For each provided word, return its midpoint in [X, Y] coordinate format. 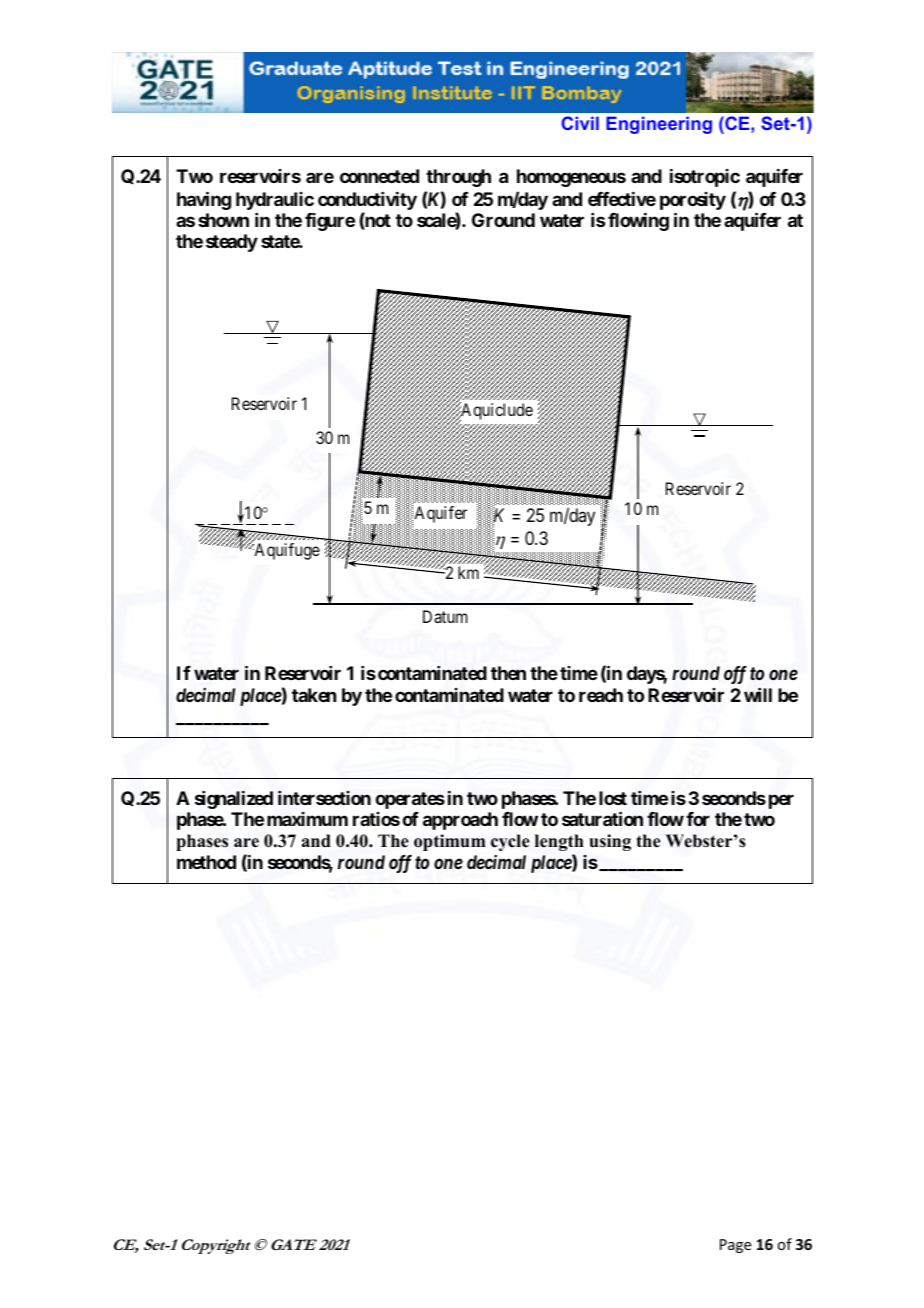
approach [460, 821]
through [458, 178]
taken [314, 695]
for [698, 819]
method [206, 862]
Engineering [659, 125]
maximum [307, 819]
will [758, 695]
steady [232, 243]
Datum [445, 616]
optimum [450, 842]
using [610, 842]
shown [223, 220]
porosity [693, 201]
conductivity [367, 201]
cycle [510, 842]
